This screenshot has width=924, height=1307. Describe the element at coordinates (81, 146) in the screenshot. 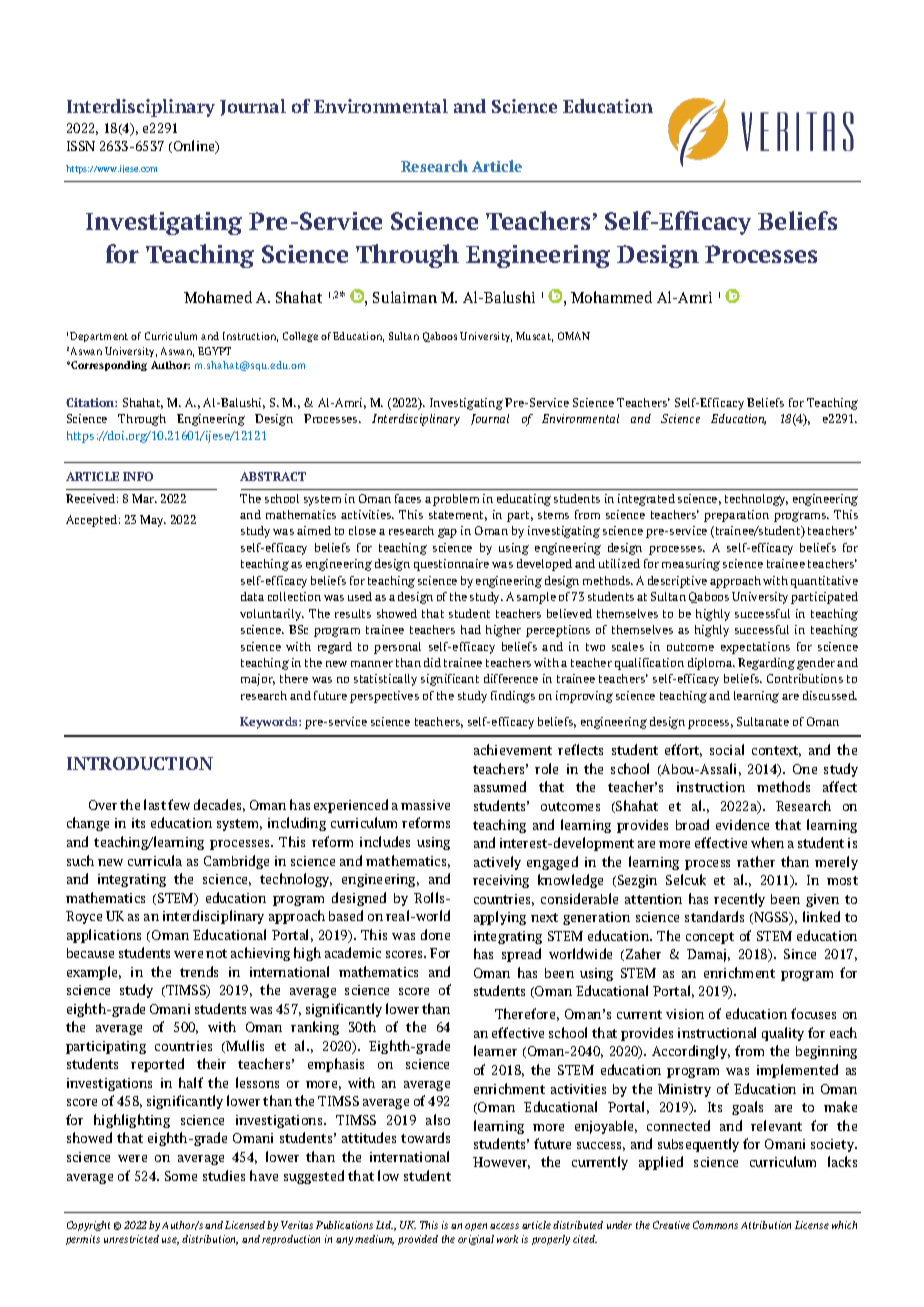

I see `ISSN` at that location.
